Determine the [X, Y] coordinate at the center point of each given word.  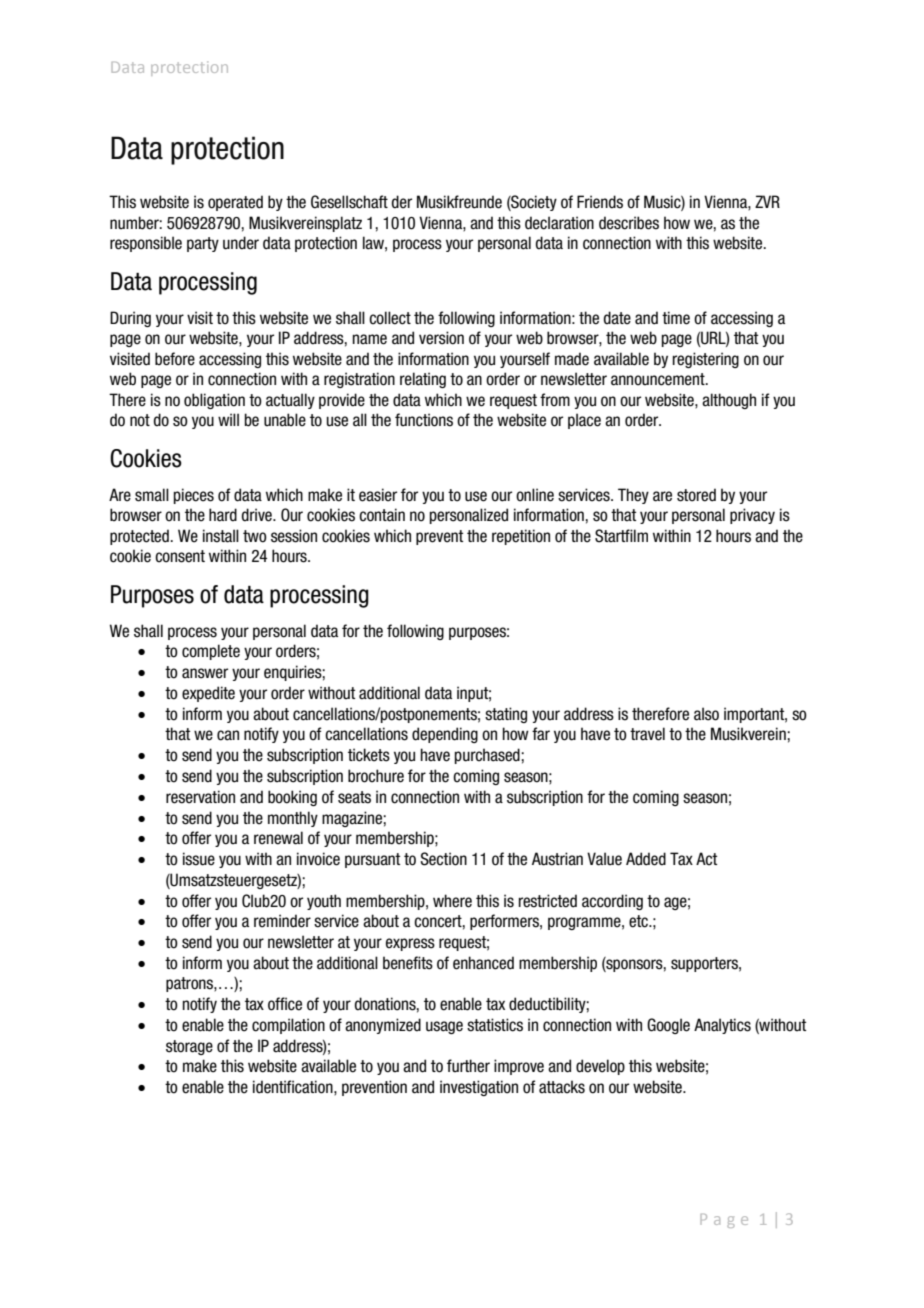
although [729, 401]
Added [646, 859]
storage [189, 1047]
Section [443, 859]
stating [506, 715]
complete [211, 652]
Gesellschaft [349, 202]
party [203, 244]
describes [629, 223]
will [228, 419]
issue [199, 859]
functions [424, 420]
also [706, 714]
